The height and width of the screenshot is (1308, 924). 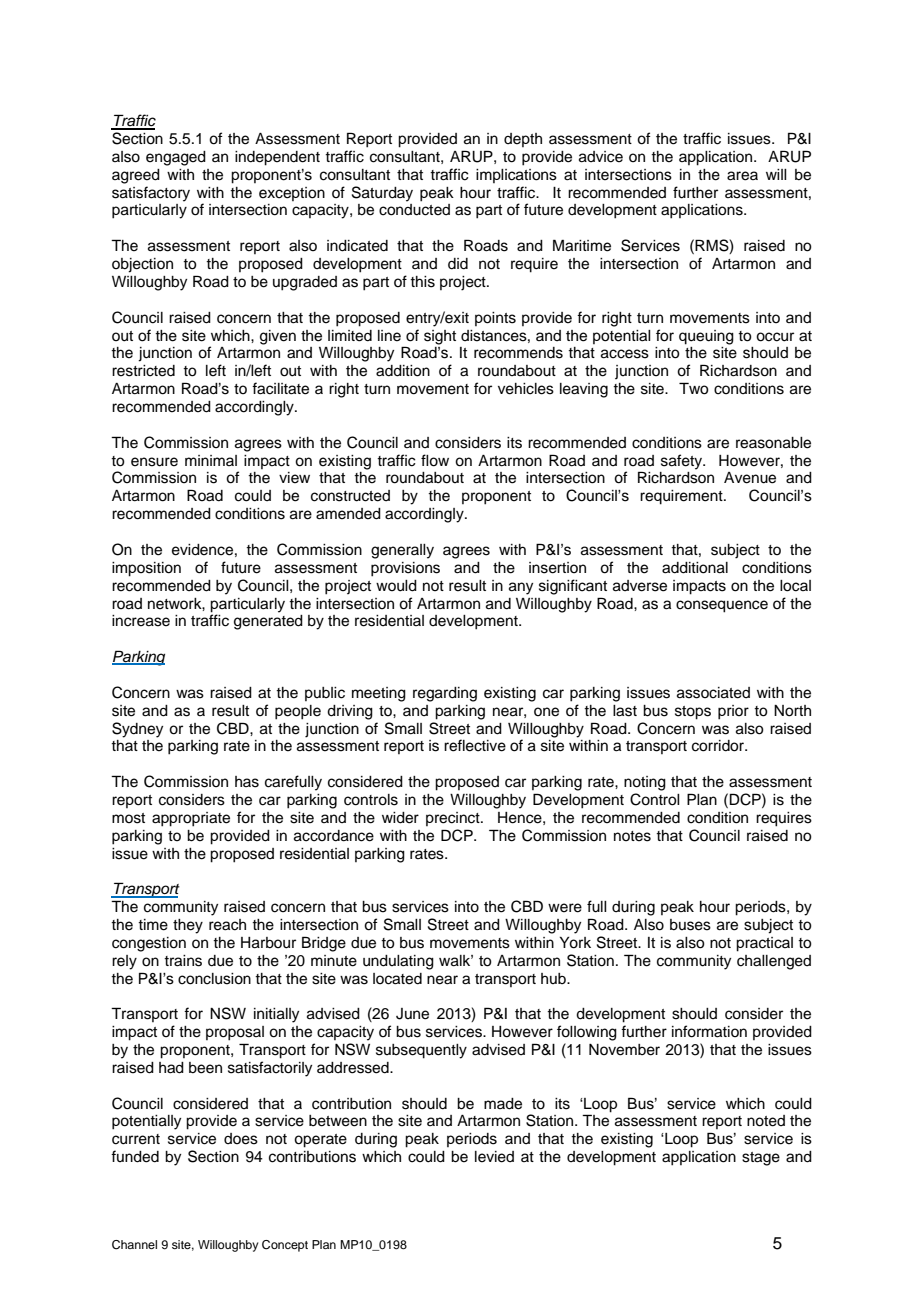 I want to click on Channel, so click(x=134, y=1245).
